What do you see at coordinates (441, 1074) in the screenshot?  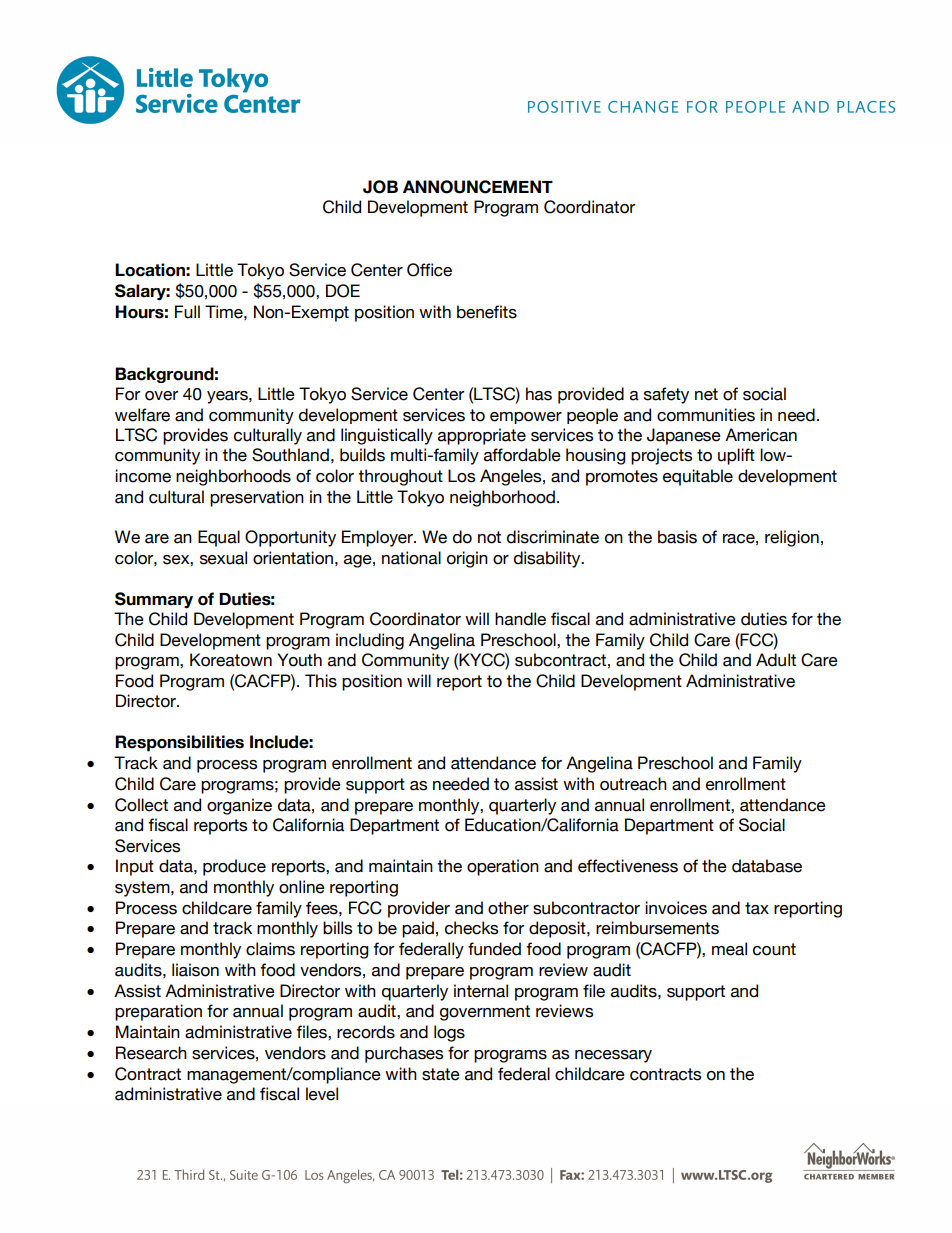 I see `state` at bounding box center [441, 1074].
